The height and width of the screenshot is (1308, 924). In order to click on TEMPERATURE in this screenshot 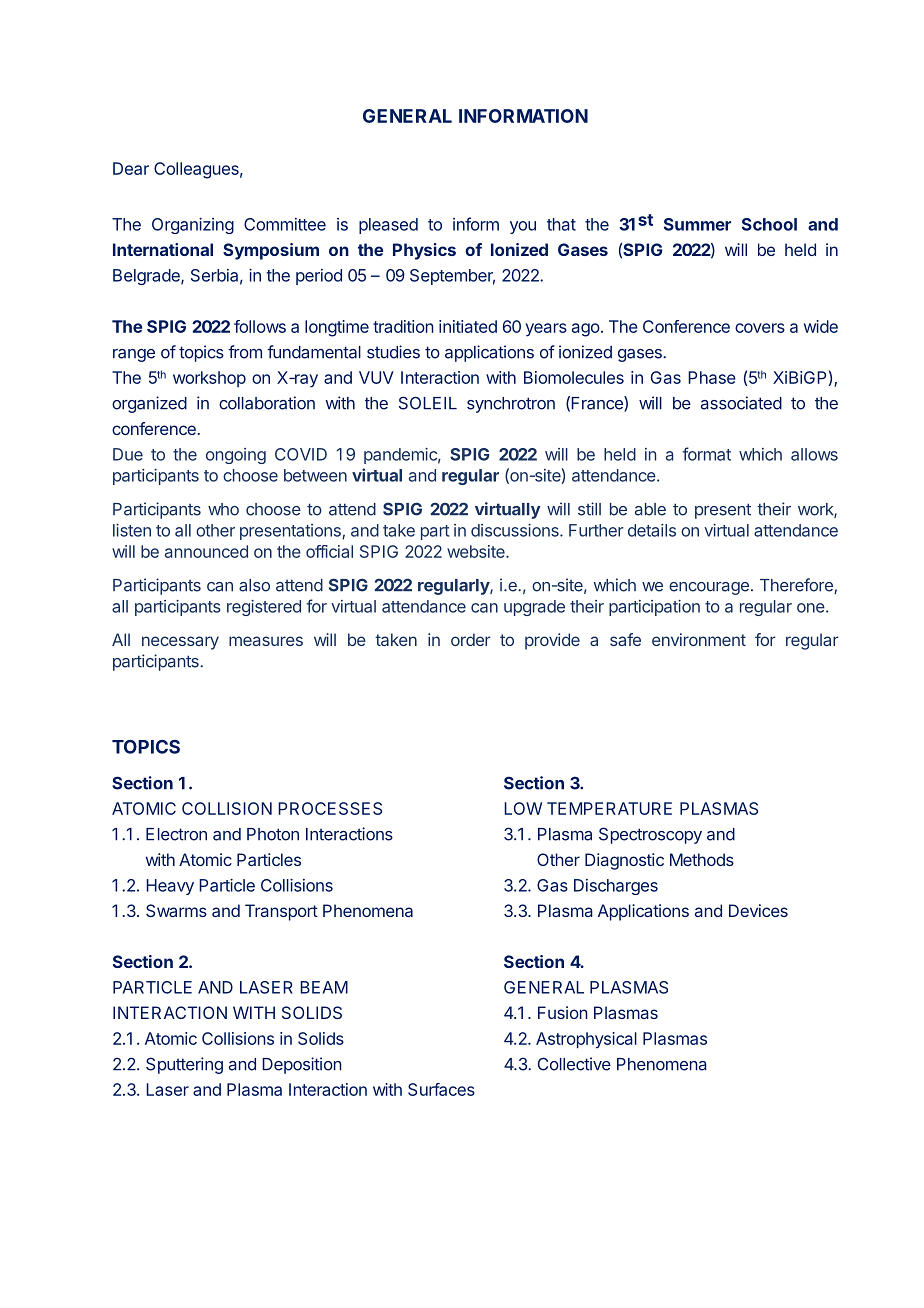, I will do `click(609, 808)`.
